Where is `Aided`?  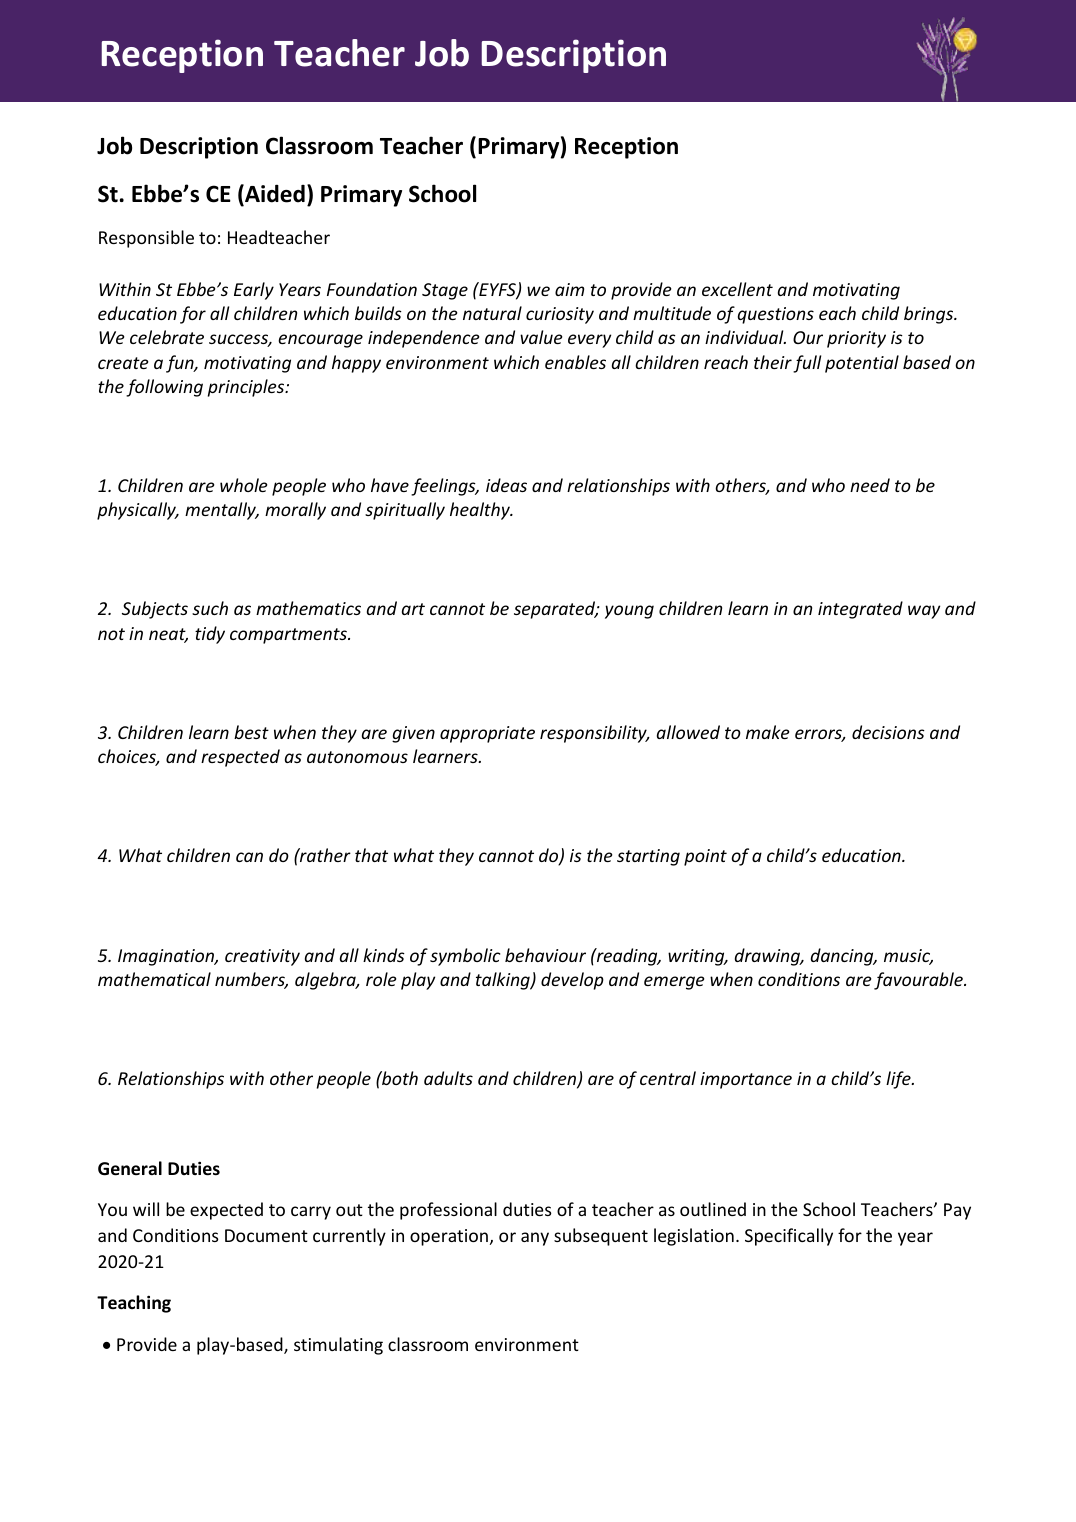 Aided is located at coordinates (274, 194).
